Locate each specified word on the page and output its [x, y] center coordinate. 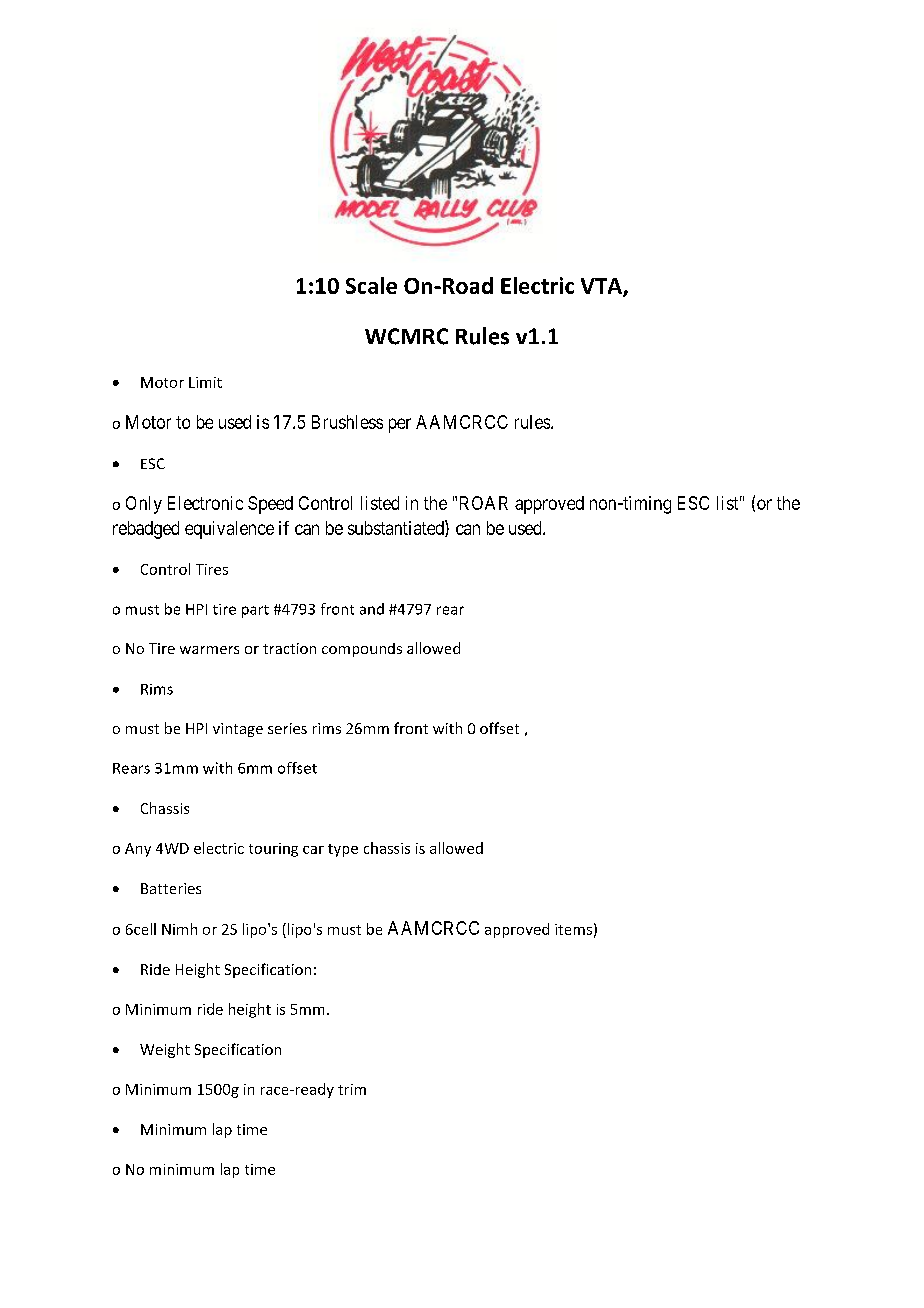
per [400, 425]
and [372, 609]
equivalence [229, 530]
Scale [371, 285]
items [573, 929]
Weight [165, 1050]
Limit [205, 382]
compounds [362, 650]
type [343, 850]
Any [138, 850]
